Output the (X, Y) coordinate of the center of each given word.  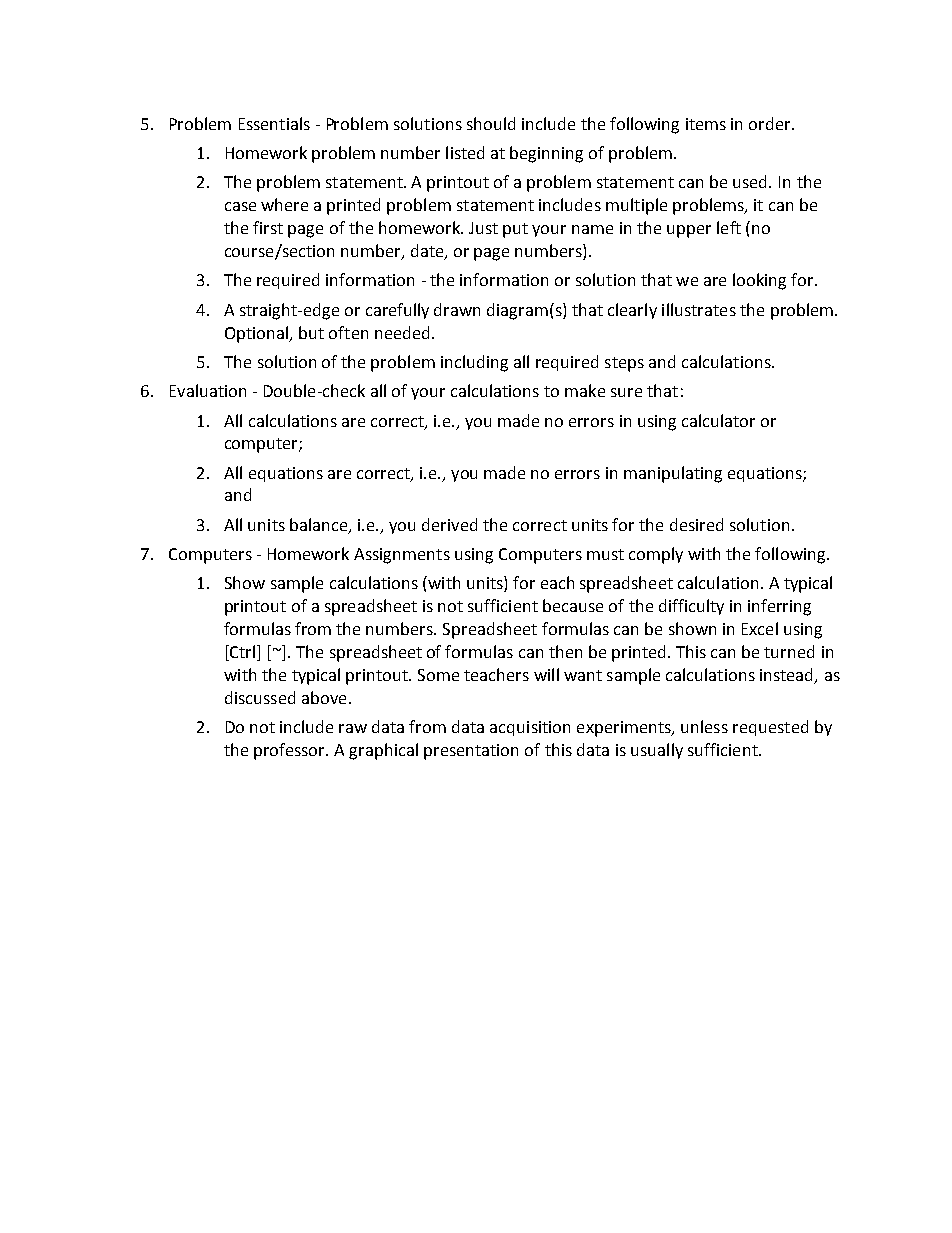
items (706, 124)
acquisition (530, 728)
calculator (718, 420)
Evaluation (208, 390)
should (491, 123)
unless (704, 726)
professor (291, 751)
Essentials (274, 123)
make (585, 390)
